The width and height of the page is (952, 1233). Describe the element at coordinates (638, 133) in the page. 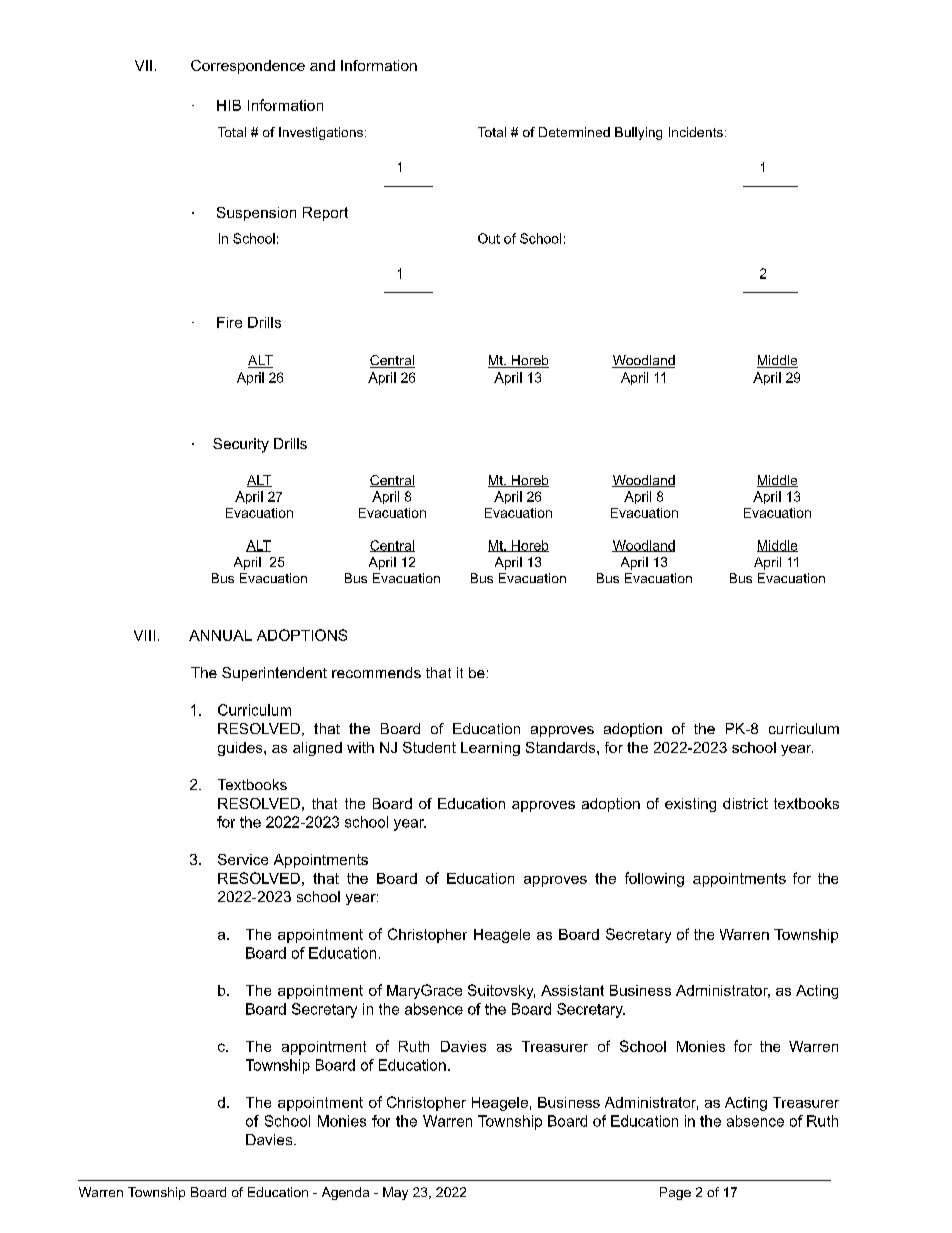

I see `Bullying` at that location.
